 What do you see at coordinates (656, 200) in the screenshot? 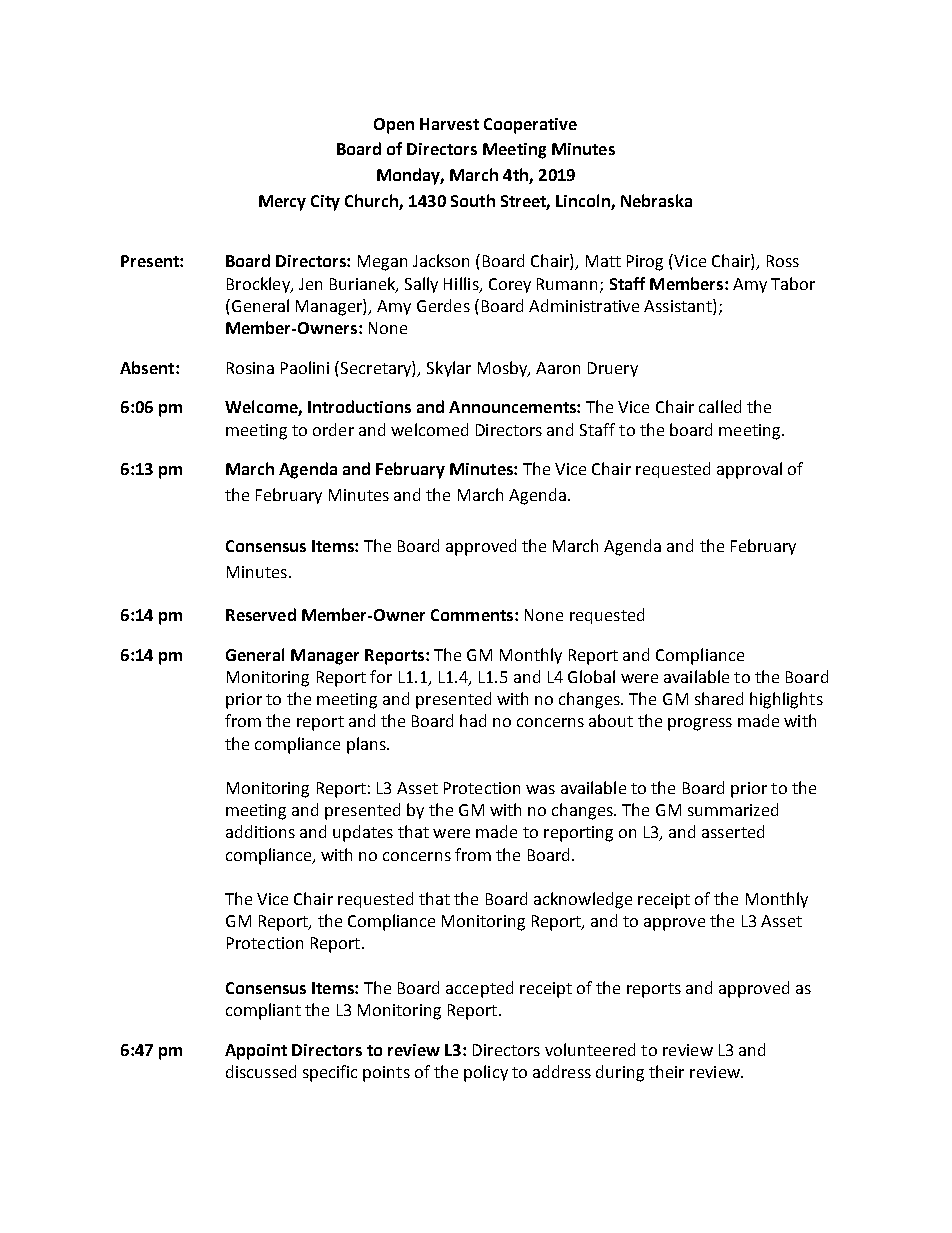
I see `Nebraska` at bounding box center [656, 200].
